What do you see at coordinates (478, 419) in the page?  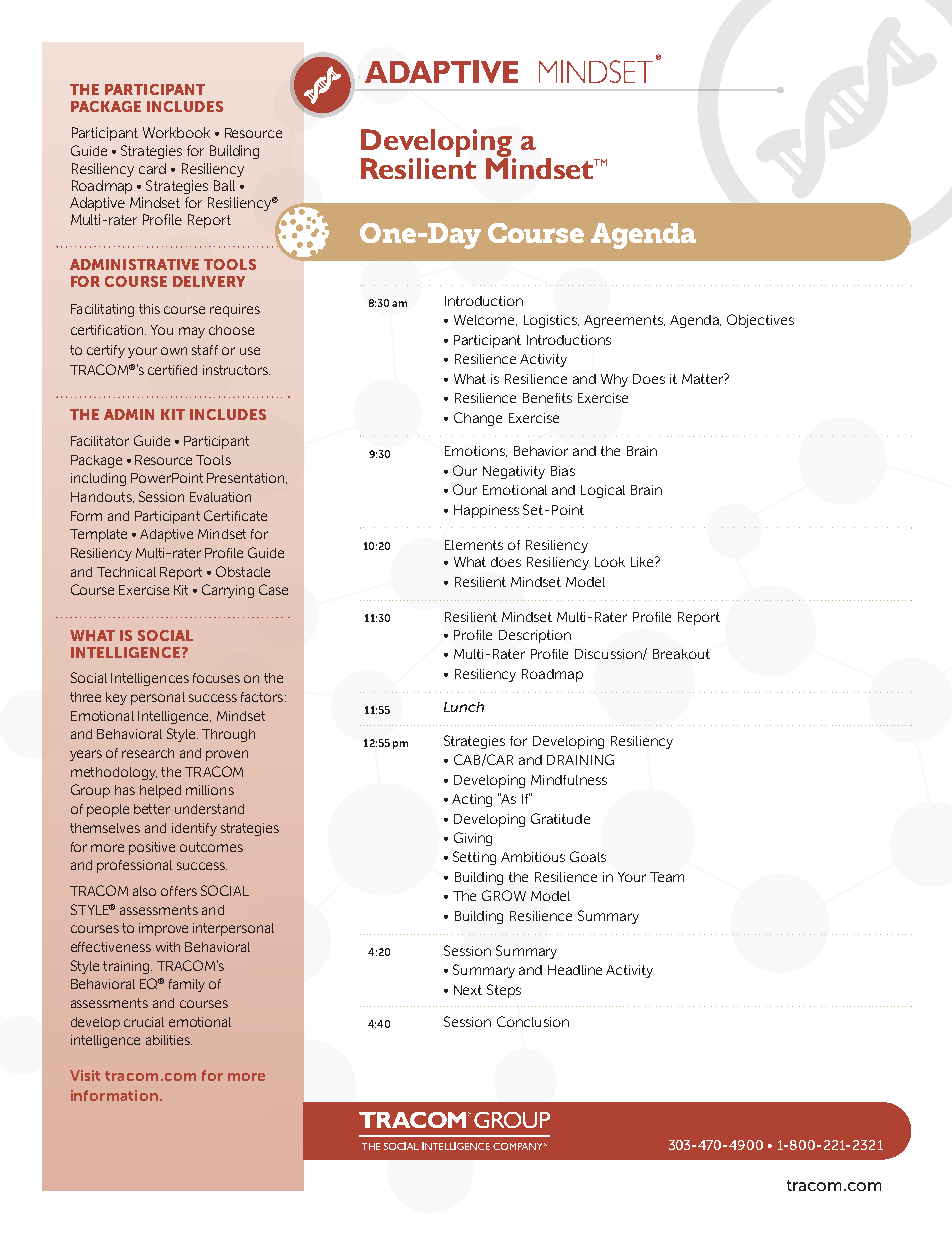 I see `Change` at bounding box center [478, 419].
